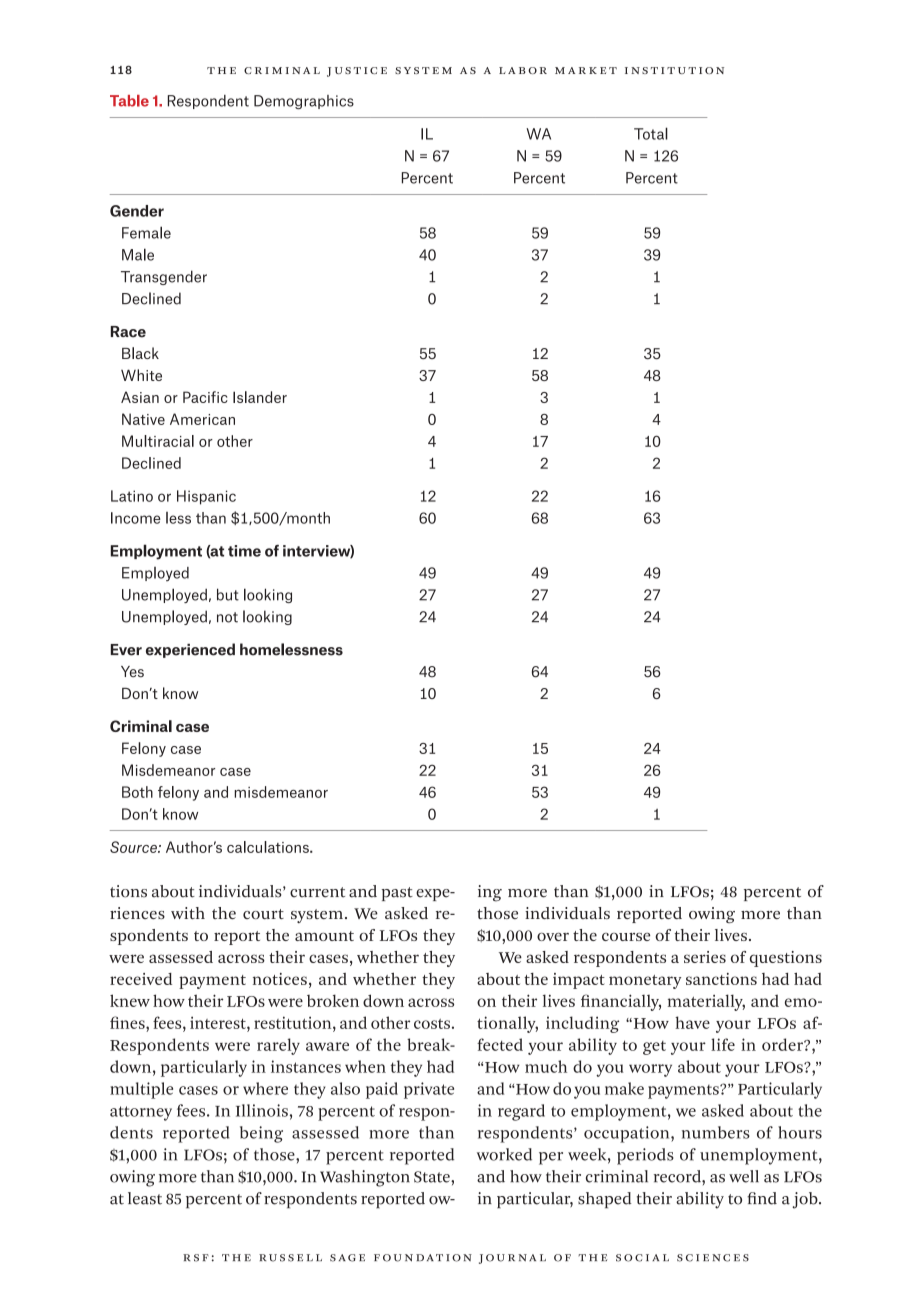 The height and width of the screenshot is (1316, 921). Describe the element at coordinates (206, 497) in the screenshot. I see `Hispanic` at that location.
